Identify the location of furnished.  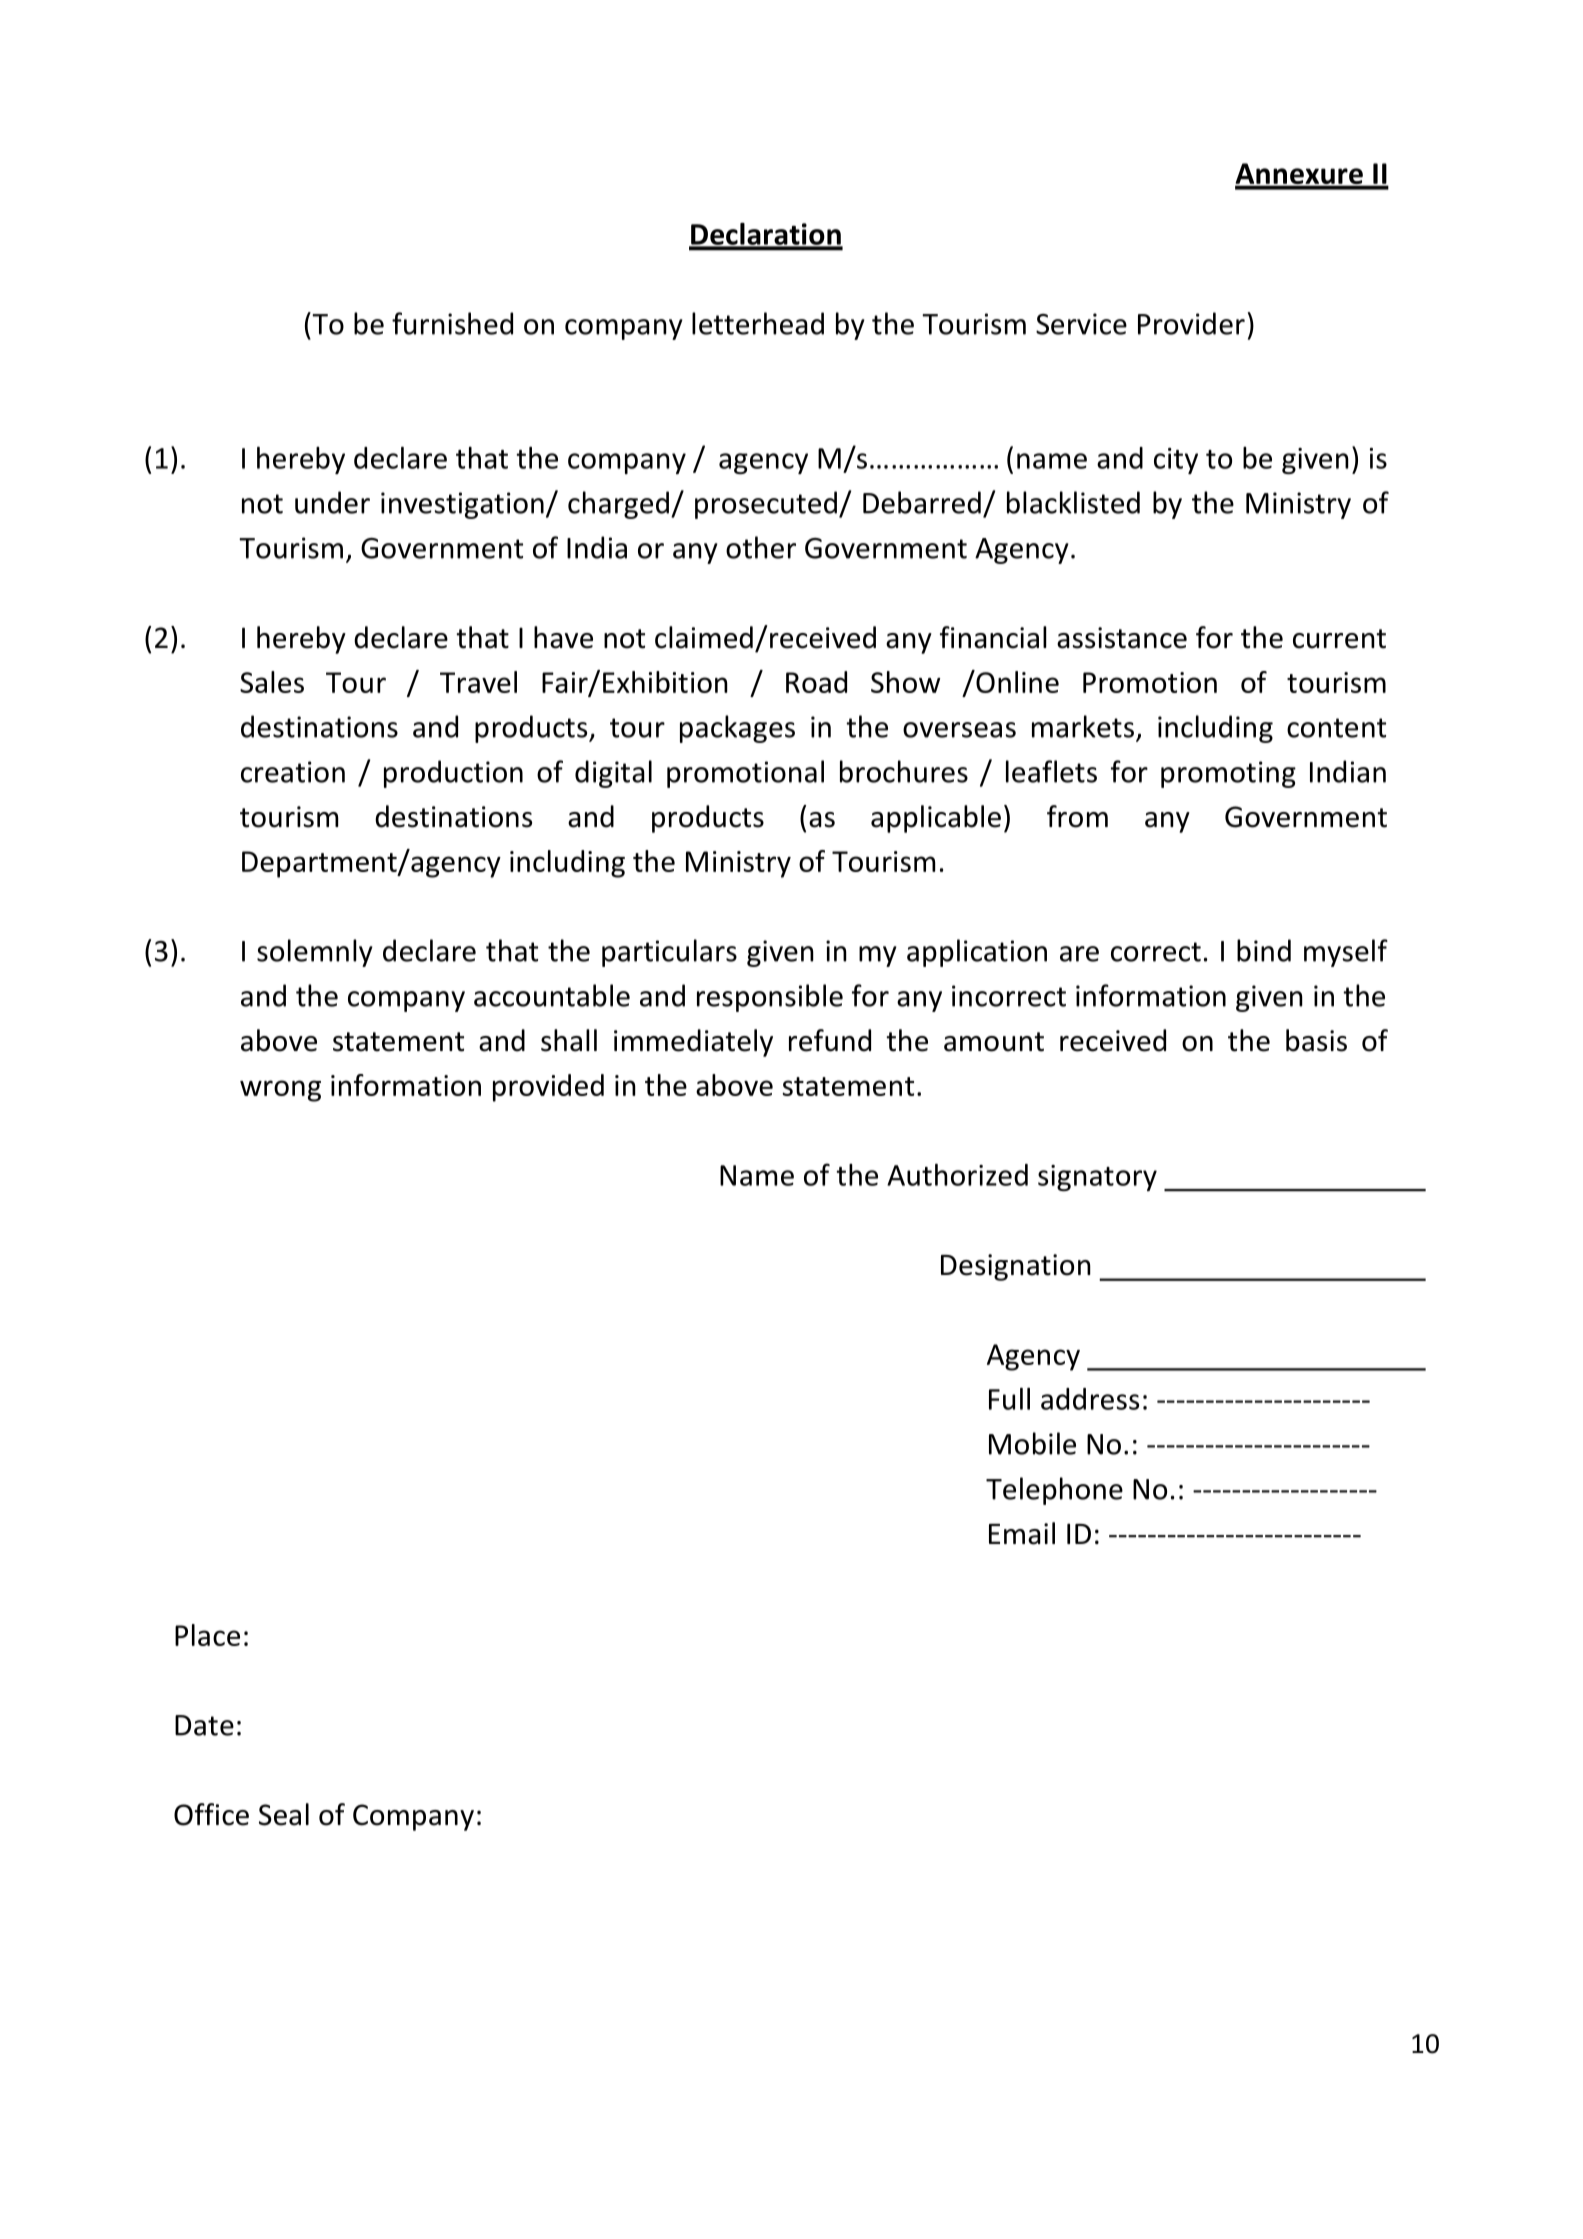
(452, 323).
